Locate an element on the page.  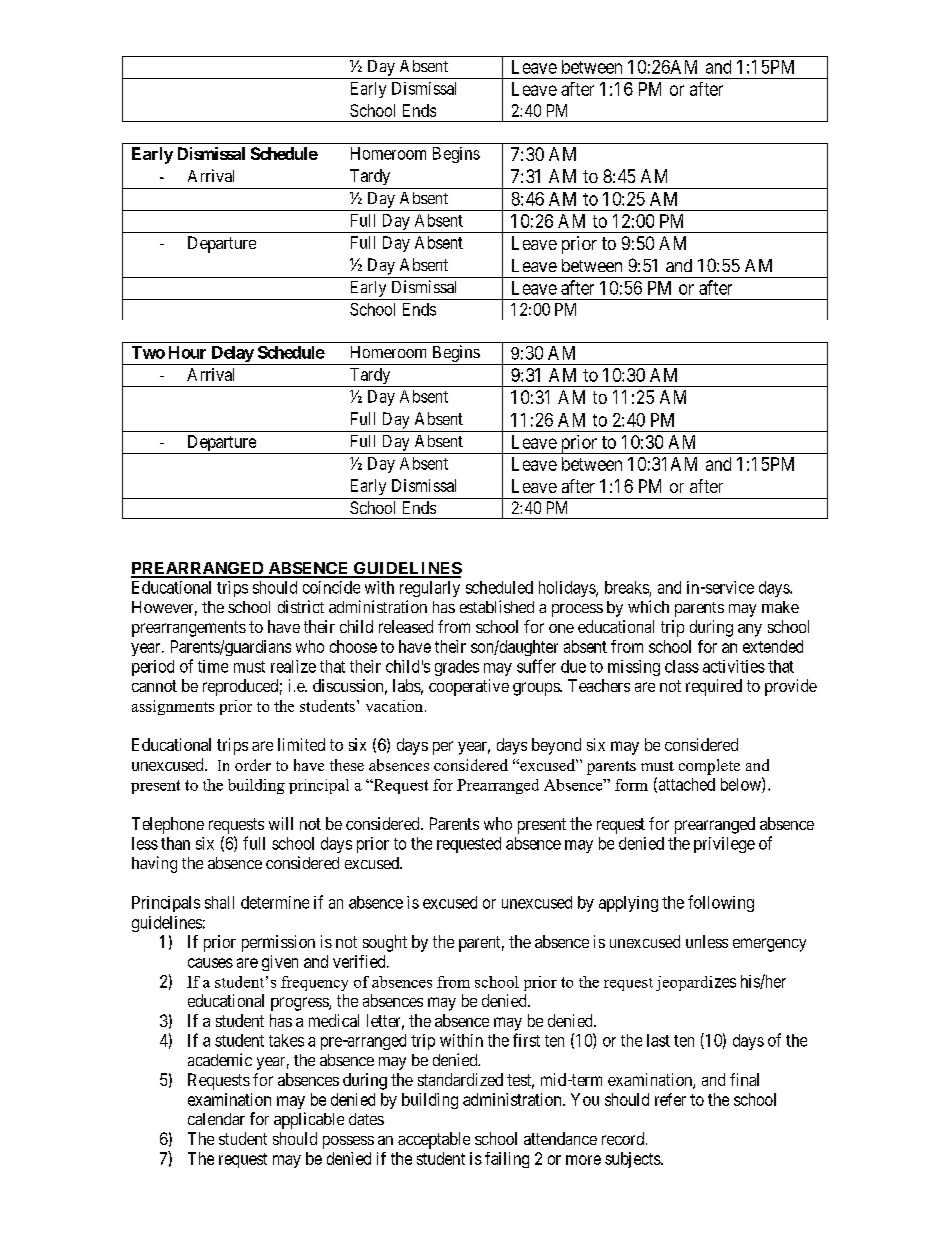
applicable is located at coordinates (309, 1120).
